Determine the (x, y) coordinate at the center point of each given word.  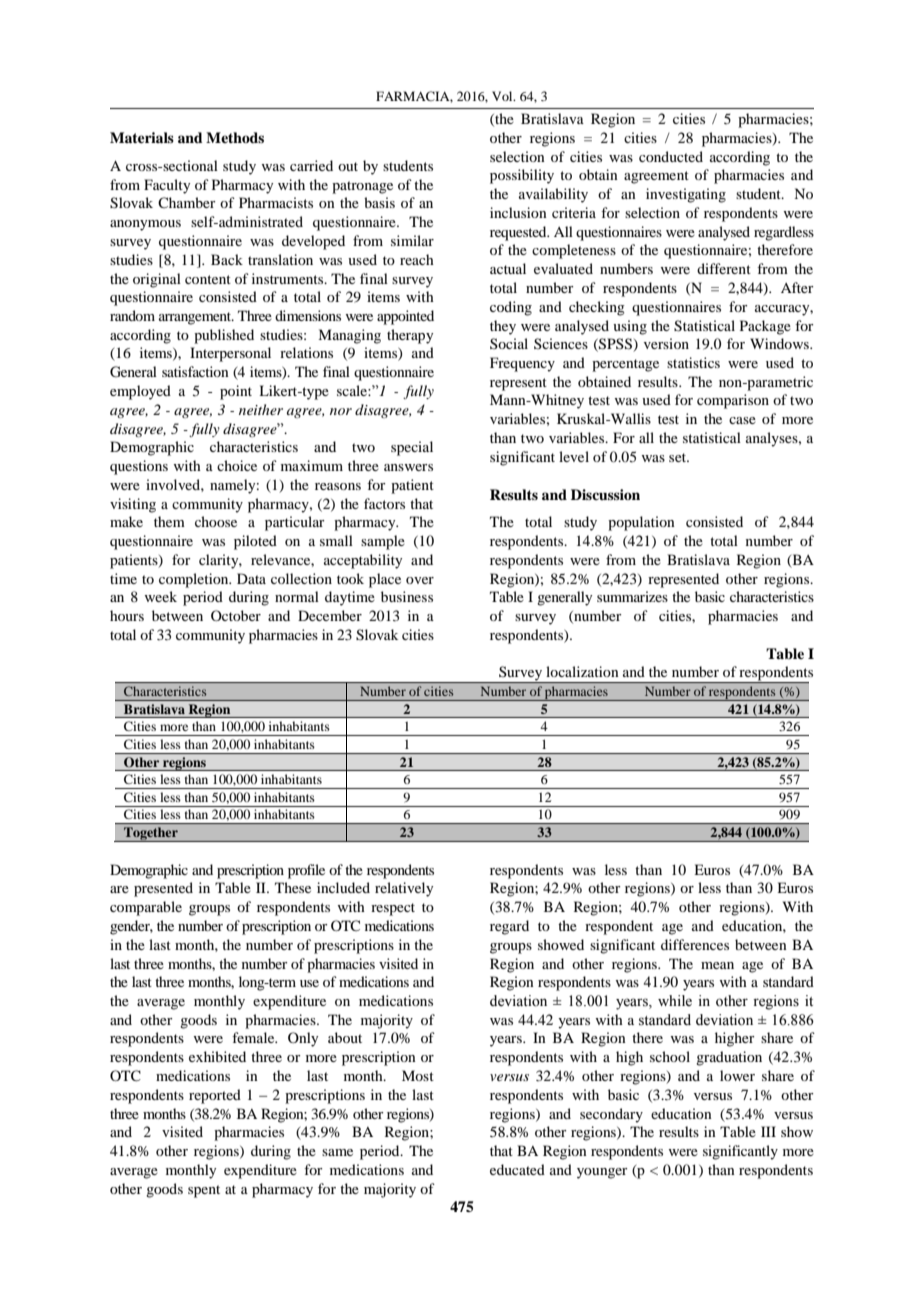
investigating (686, 195)
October (236, 615)
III (768, 1131)
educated (517, 1169)
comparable (146, 908)
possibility (522, 176)
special (412, 448)
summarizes (632, 596)
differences (695, 944)
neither (261, 409)
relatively (404, 889)
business (407, 596)
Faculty (167, 186)
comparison (733, 401)
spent (204, 1191)
